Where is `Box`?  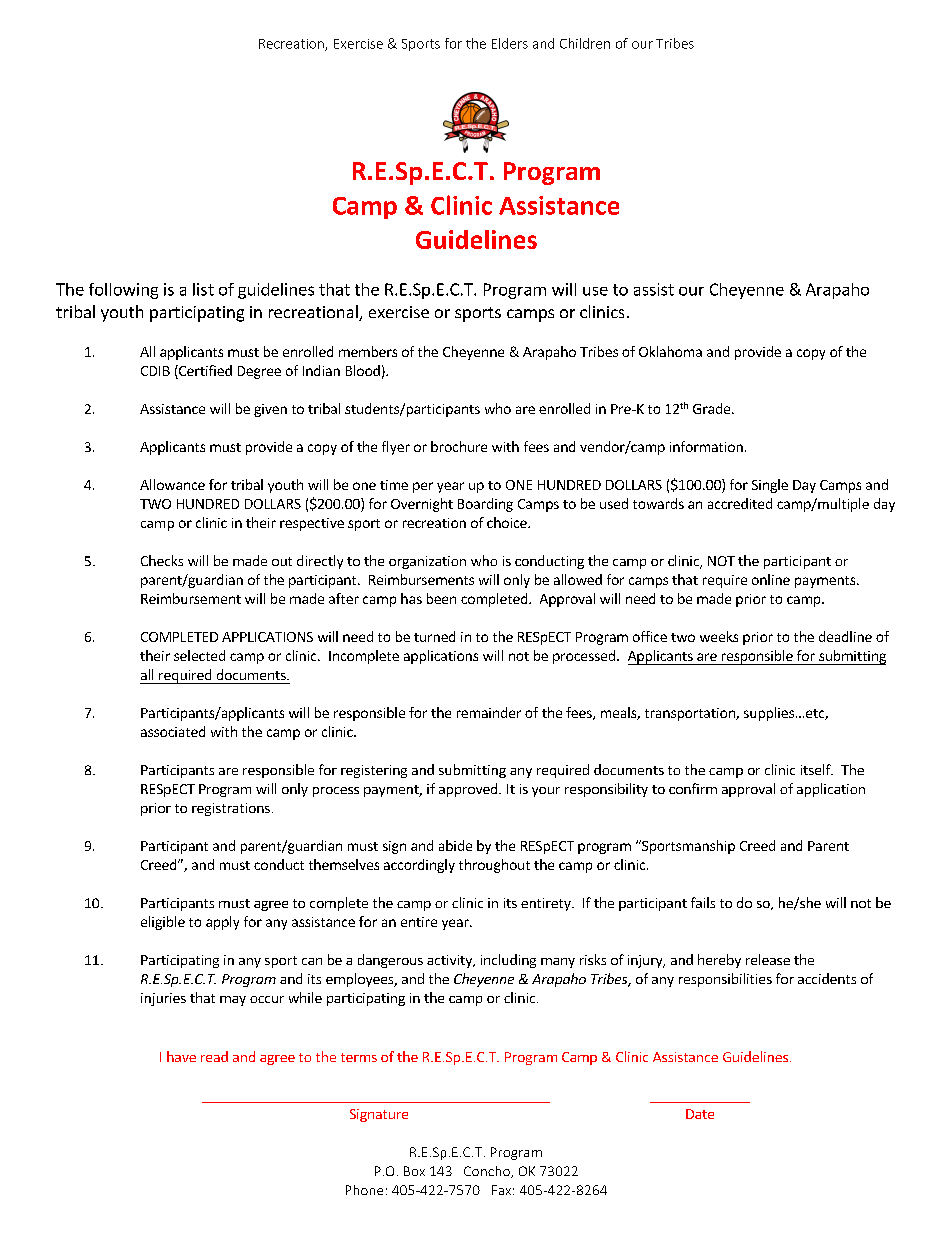
Box is located at coordinates (414, 1171).
